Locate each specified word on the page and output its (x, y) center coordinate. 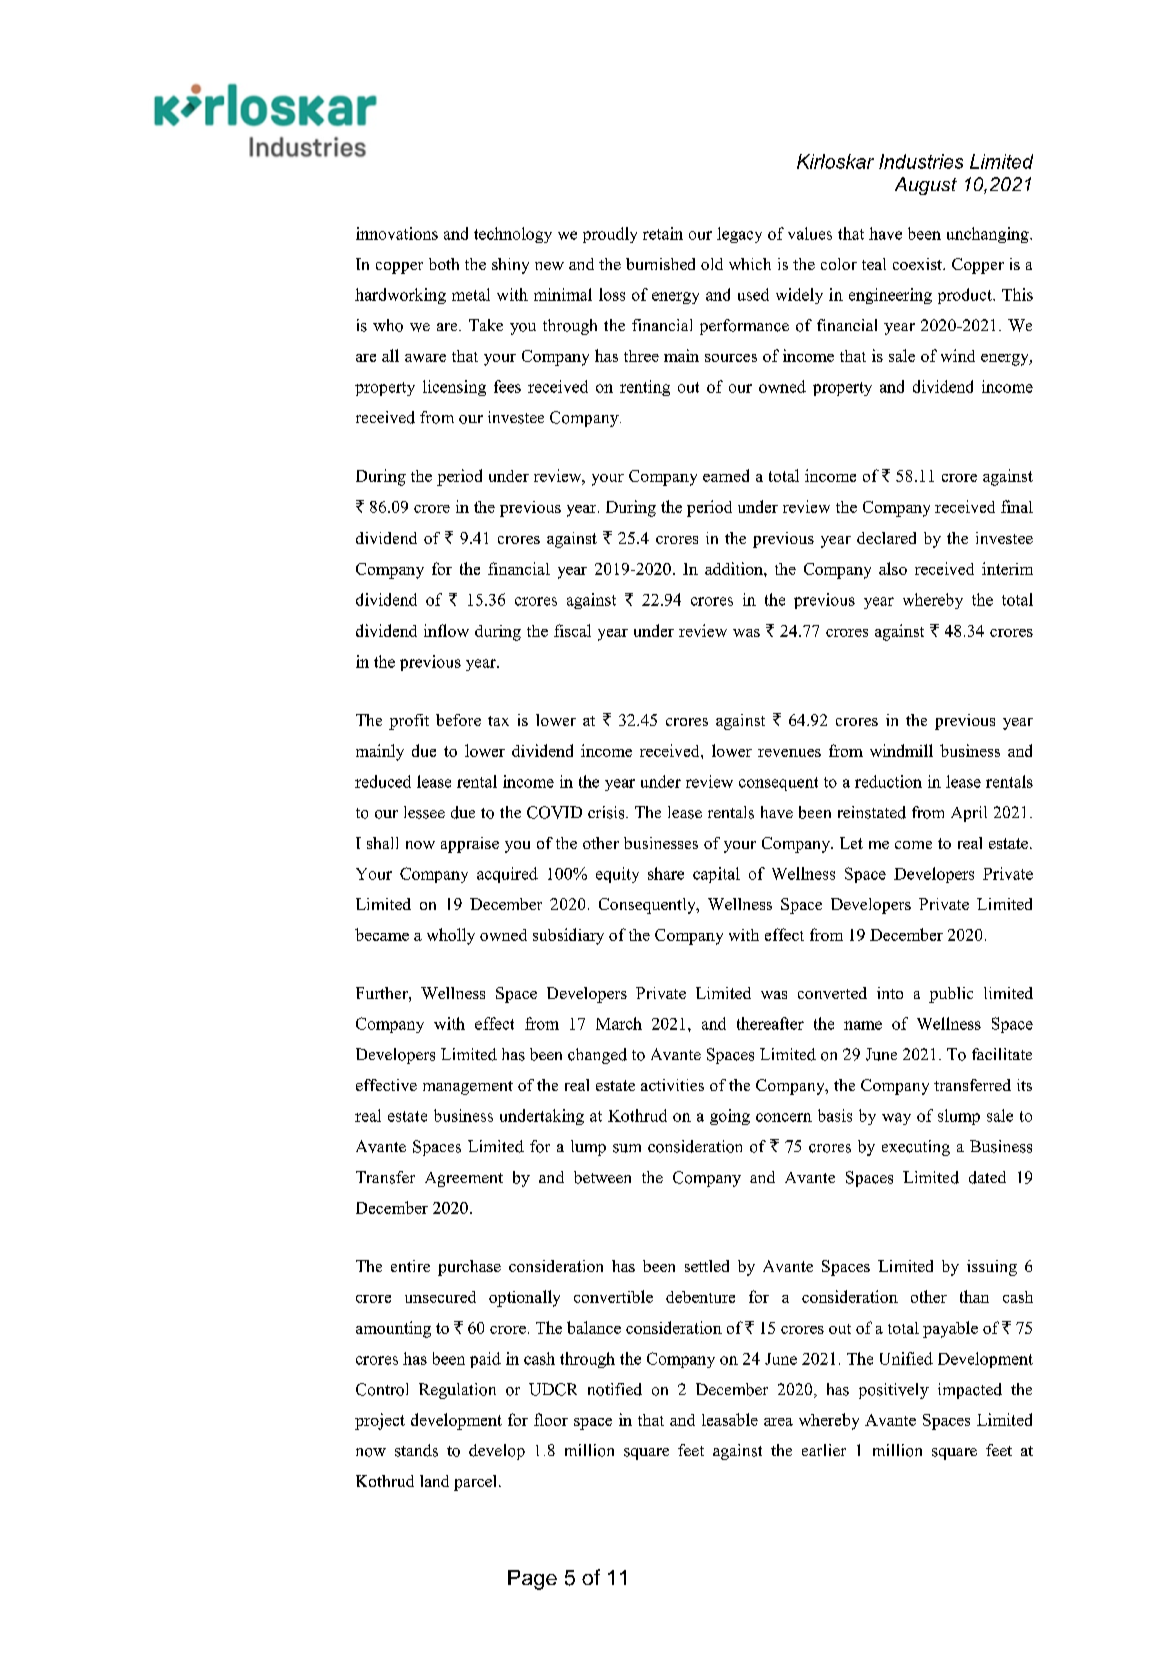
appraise (470, 845)
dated (987, 1177)
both (444, 264)
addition (735, 568)
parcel (475, 1483)
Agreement (464, 1179)
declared (886, 538)
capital (716, 875)
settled (707, 1266)
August (926, 186)
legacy (739, 235)
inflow (446, 630)
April (969, 814)
